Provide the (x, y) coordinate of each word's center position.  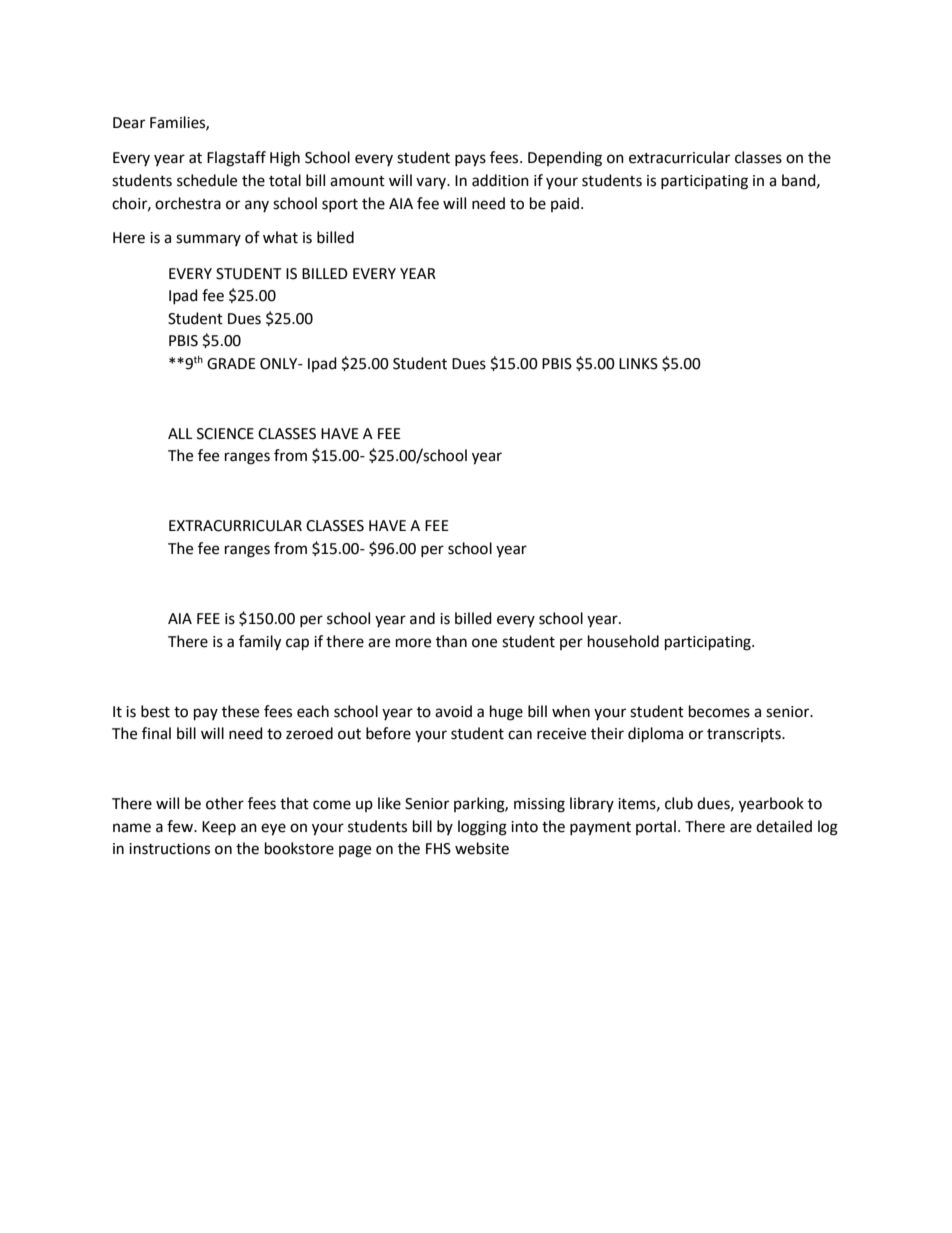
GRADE (231, 364)
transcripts (745, 735)
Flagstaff (236, 159)
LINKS (638, 364)
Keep (219, 828)
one (484, 643)
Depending (565, 159)
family (260, 643)
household (623, 641)
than (451, 641)
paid (565, 204)
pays (470, 160)
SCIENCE (225, 434)
